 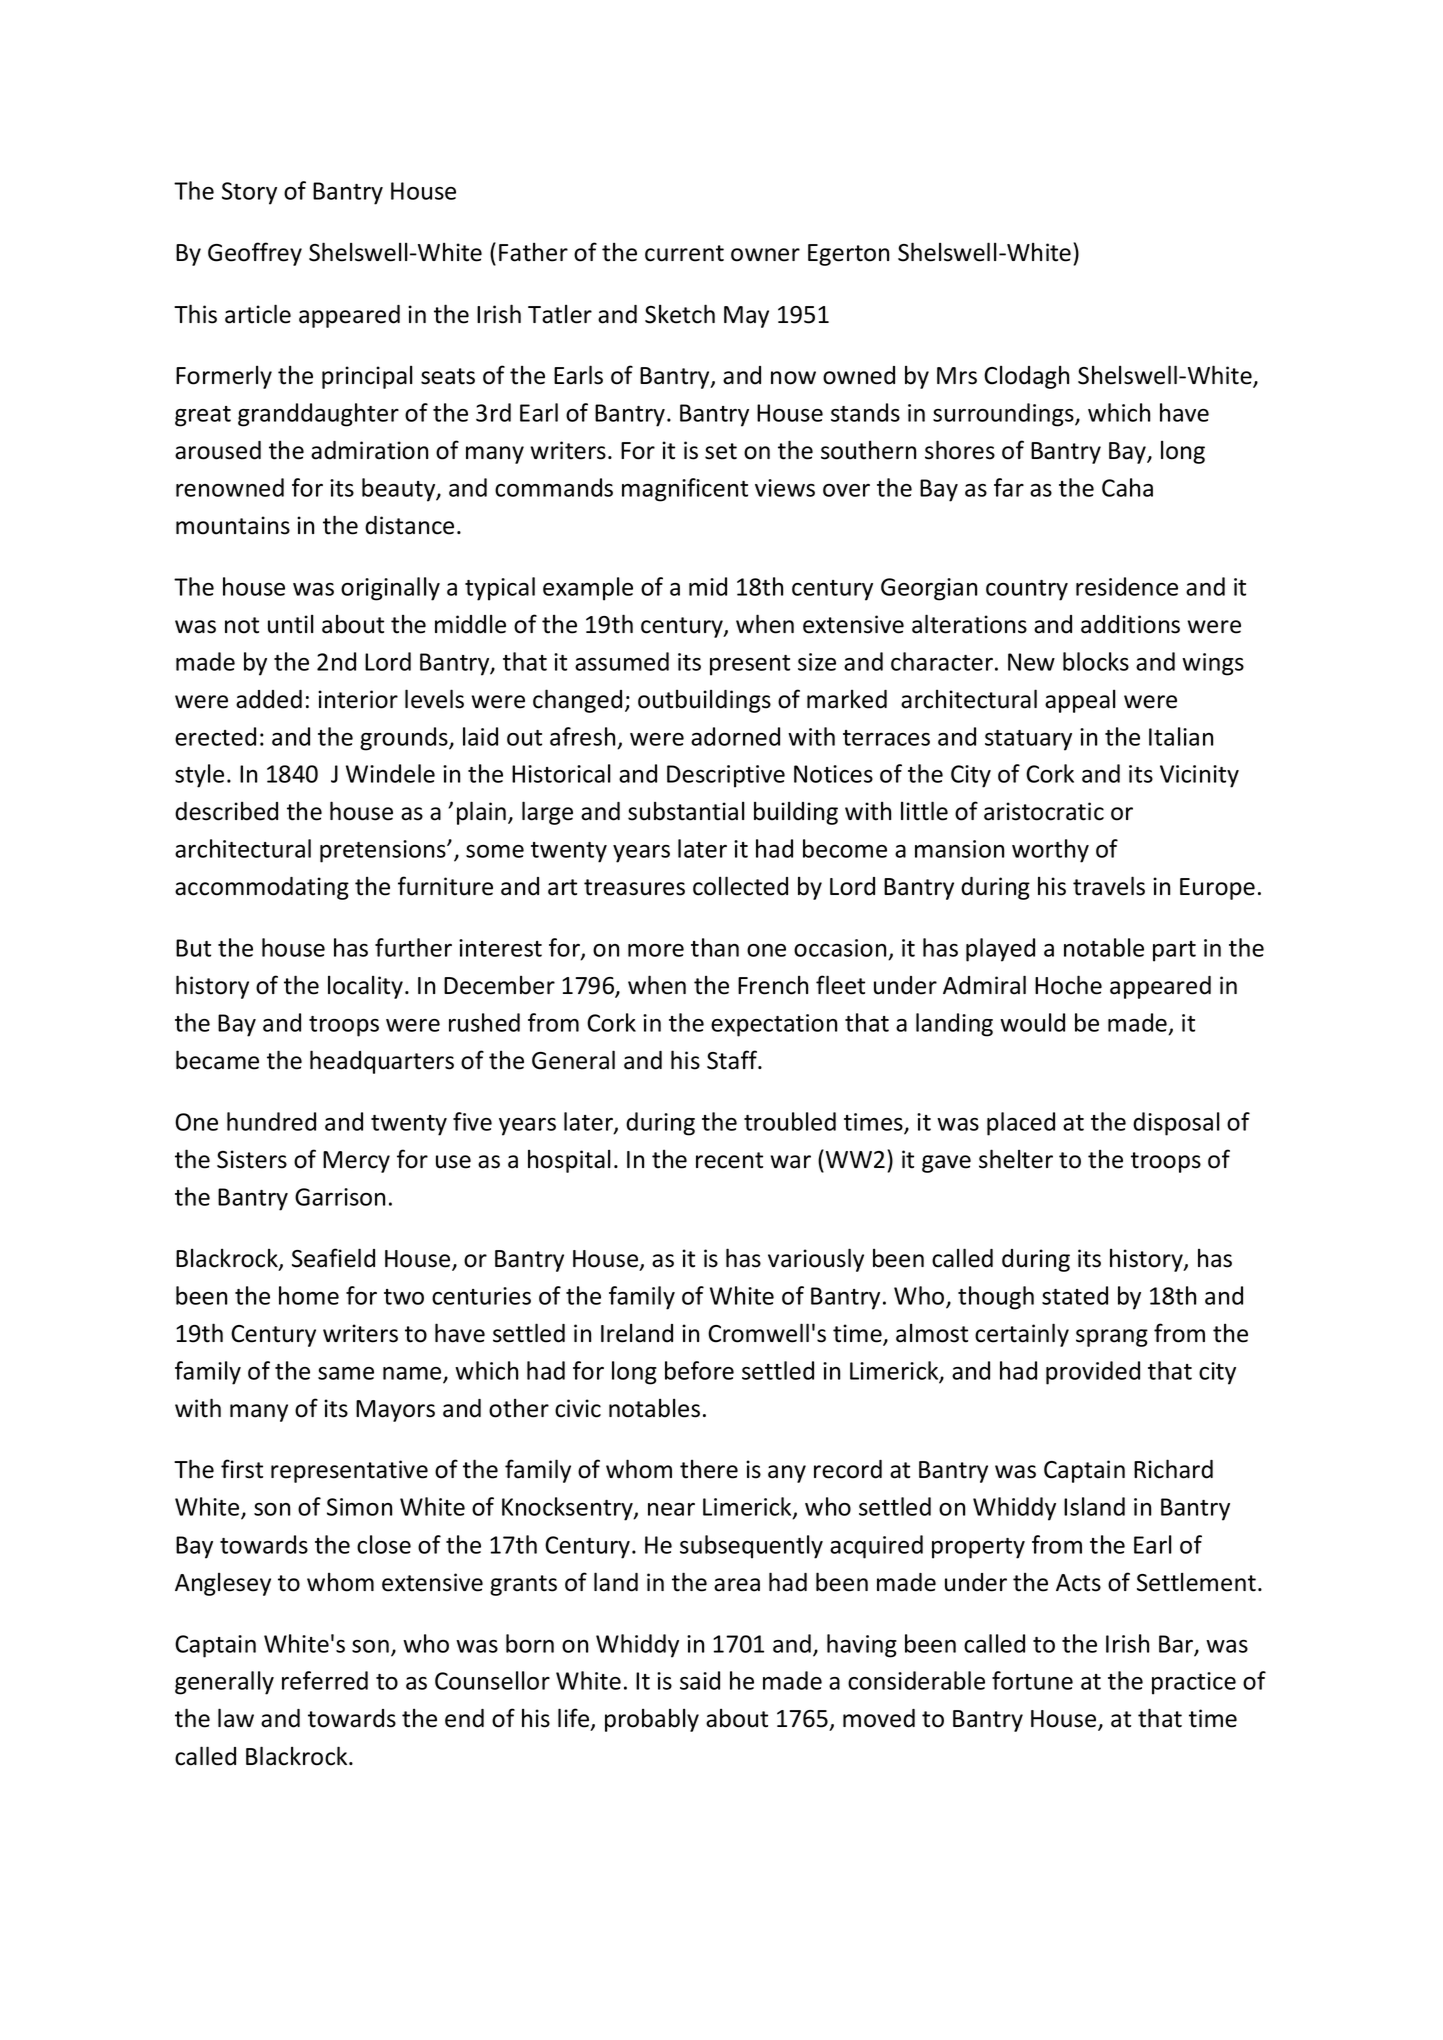 What do you see at coordinates (1028, 740) in the screenshot?
I see `statuary` at bounding box center [1028, 740].
